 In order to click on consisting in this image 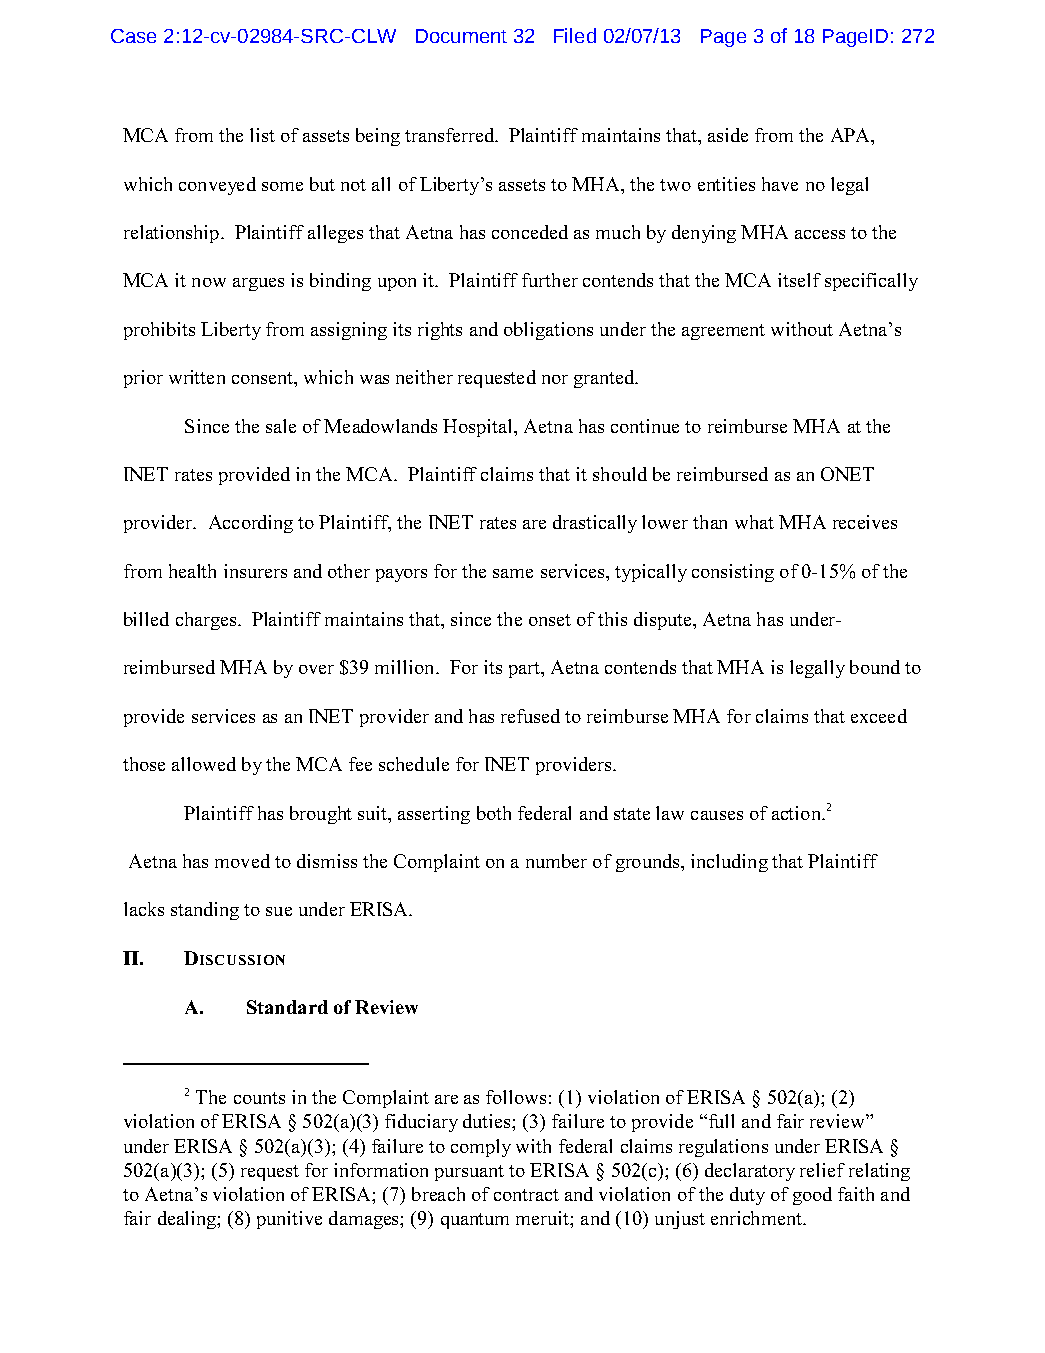, I will do `click(733, 573)`.
